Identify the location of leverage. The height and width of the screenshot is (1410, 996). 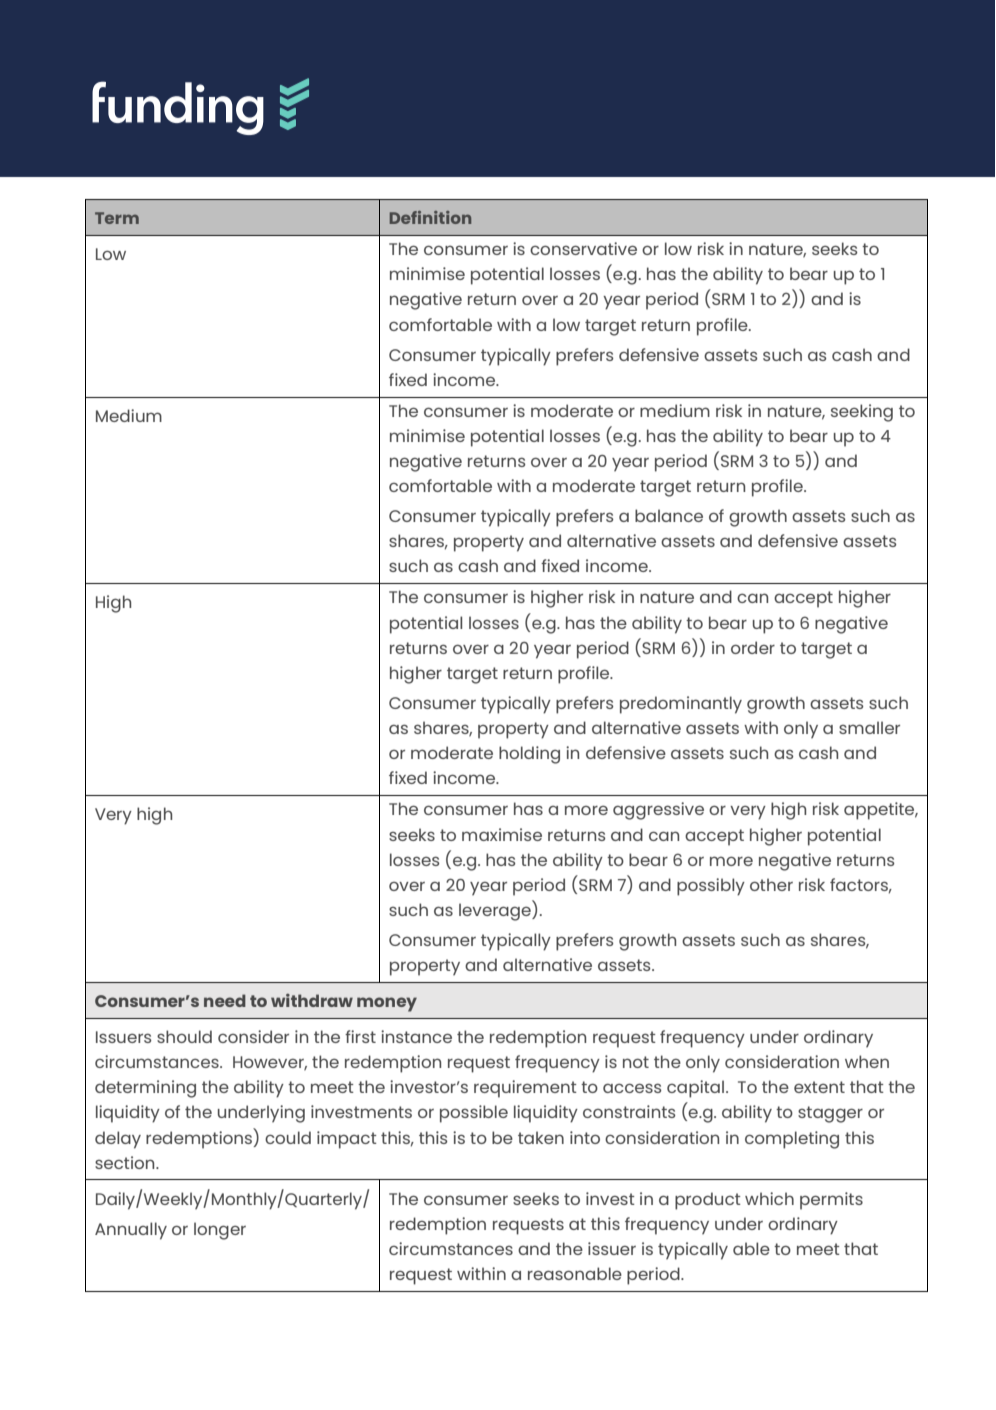
(496, 911).
